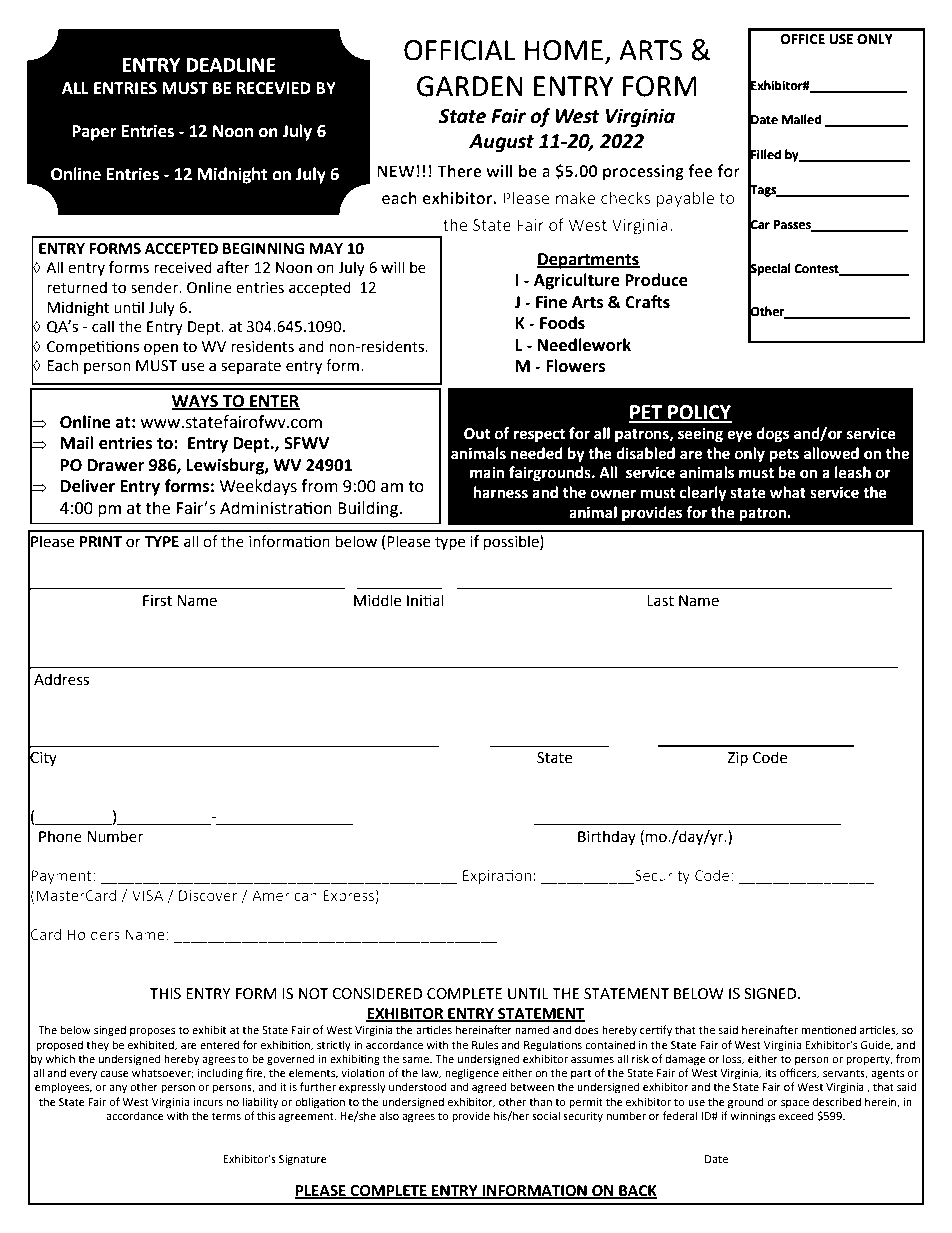 This screenshot has width=952, height=1233. Describe the element at coordinates (425, 600) in the screenshot. I see `Initial` at that location.
